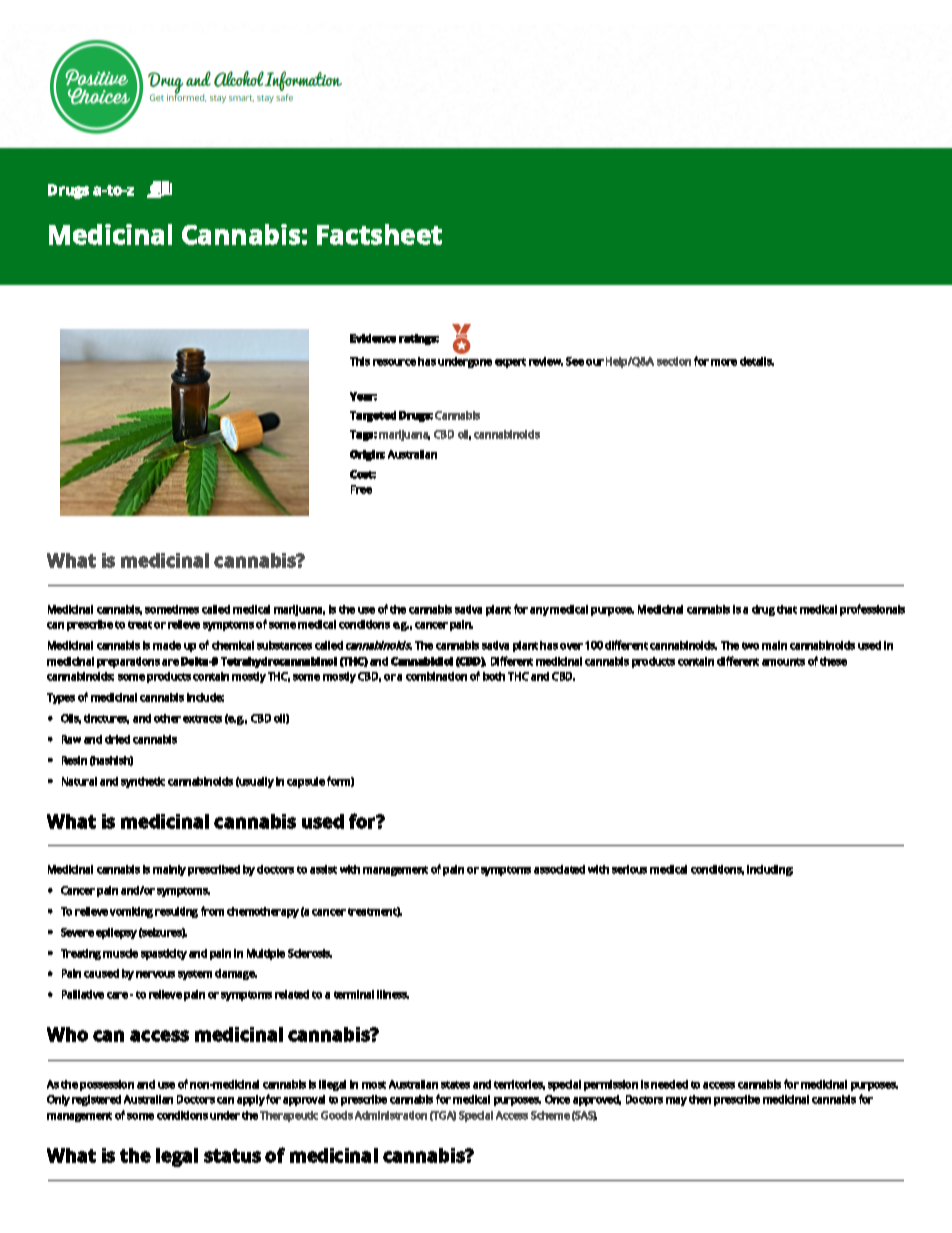 Image resolution: width=952 pixels, height=1233 pixels. Describe the element at coordinates (164, 954) in the image. I see `spasticity` at that location.
